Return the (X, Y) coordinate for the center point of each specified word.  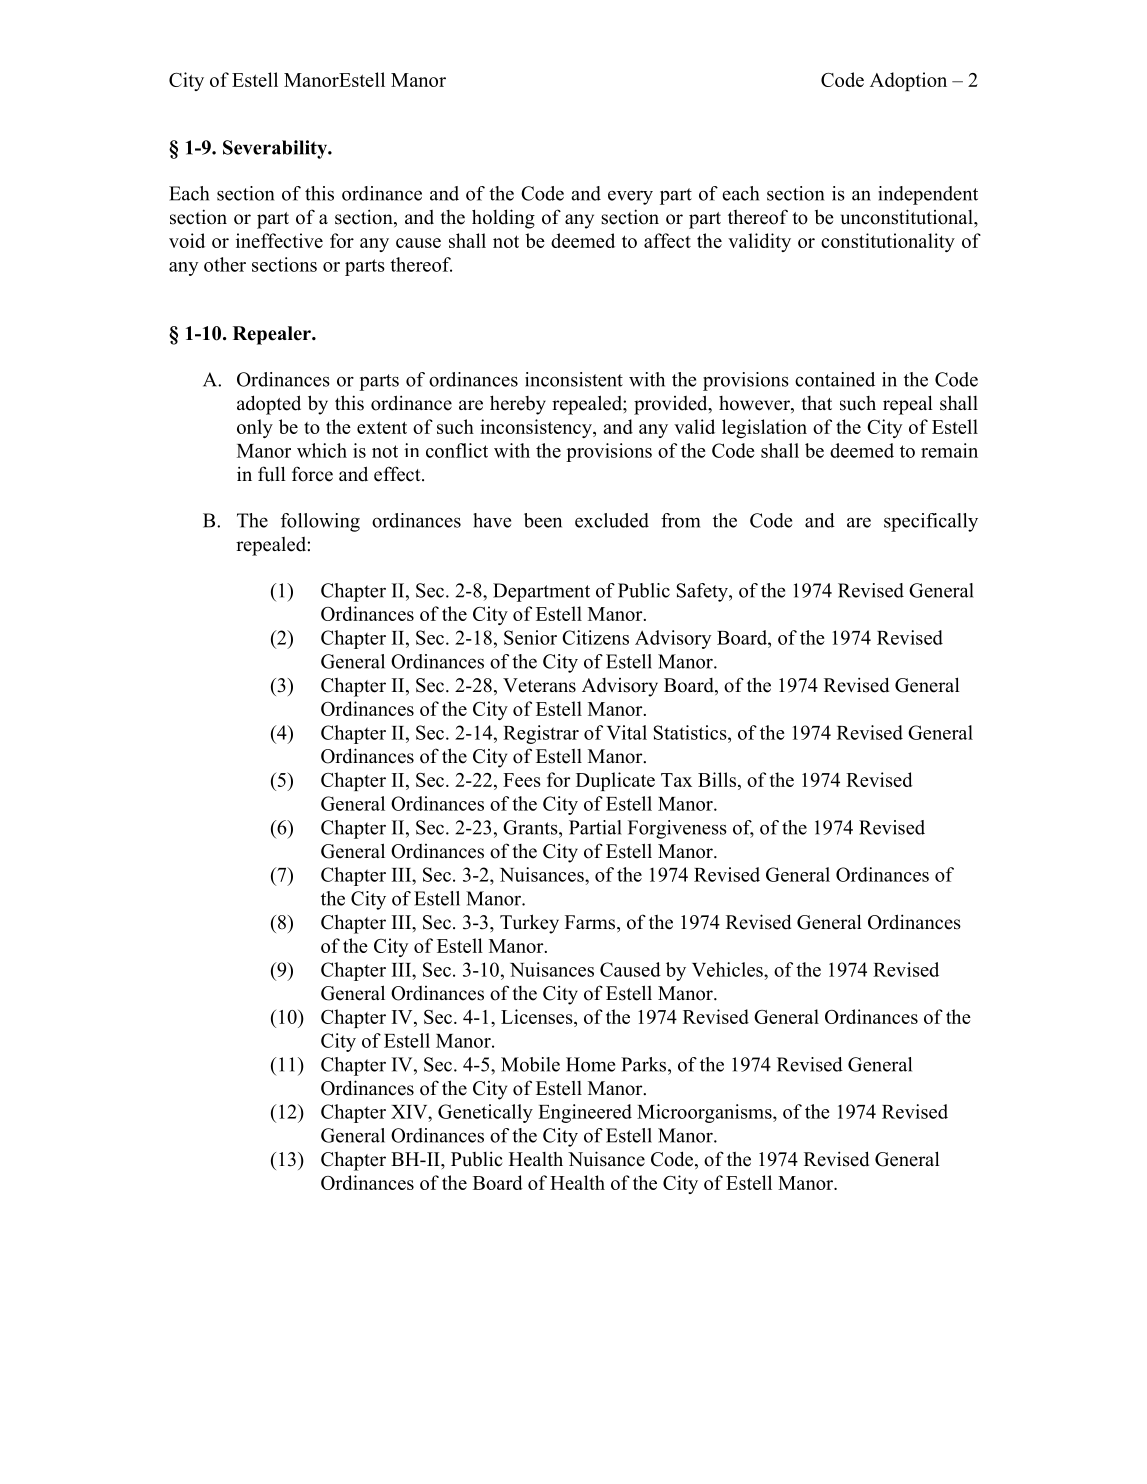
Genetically (485, 1113)
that (816, 403)
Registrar (541, 734)
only (255, 428)
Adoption (908, 81)
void (187, 240)
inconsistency (537, 428)
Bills (717, 779)
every (630, 197)
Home (590, 1064)
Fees (522, 780)
